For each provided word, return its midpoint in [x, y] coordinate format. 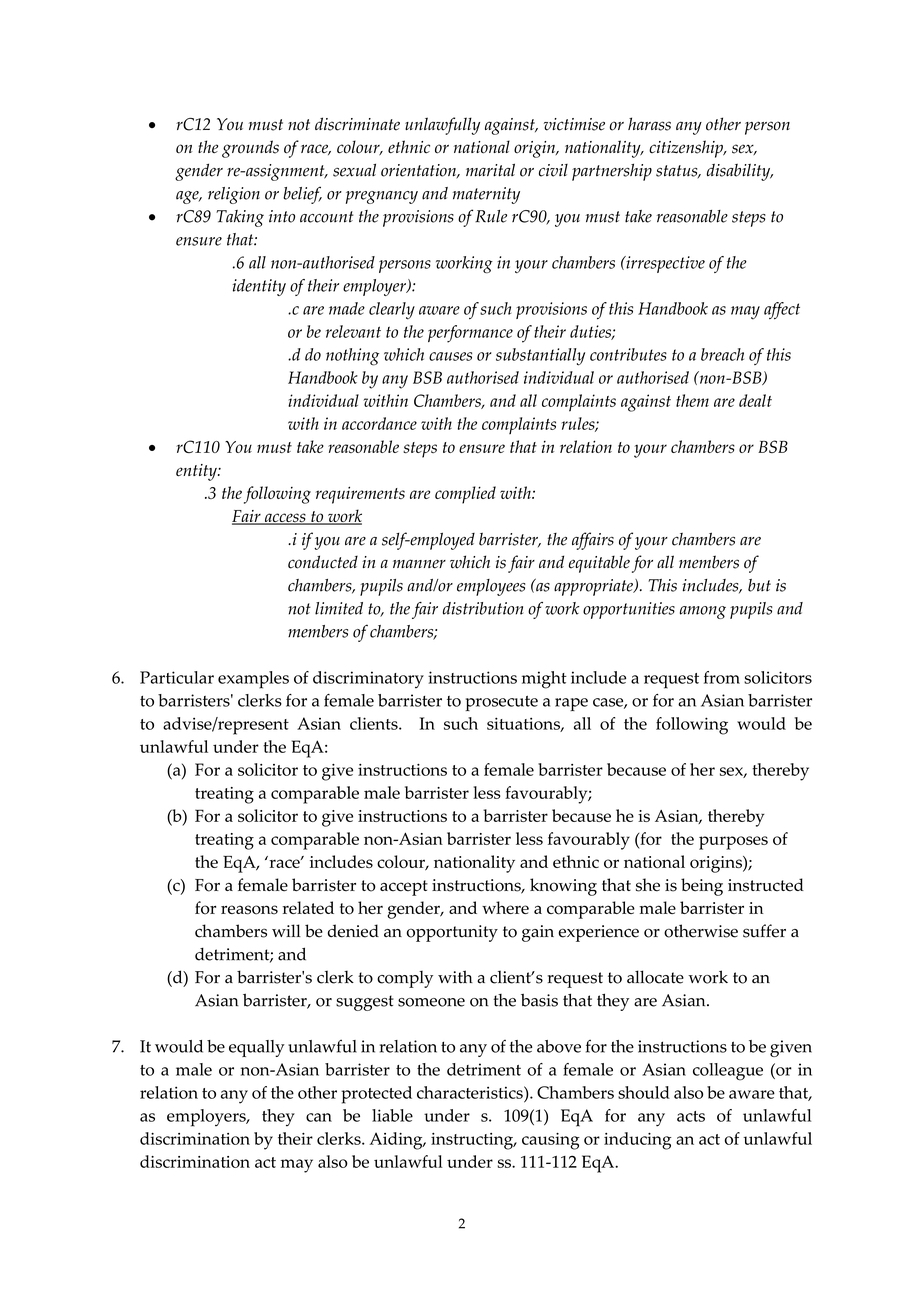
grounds [250, 149]
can [319, 1117]
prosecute [501, 703]
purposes [733, 843]
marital [490, 170]
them [692, 400]
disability [740, 172]
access [285, 519]
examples [253, 680]
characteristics [471, 1092]
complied [465, 495]
